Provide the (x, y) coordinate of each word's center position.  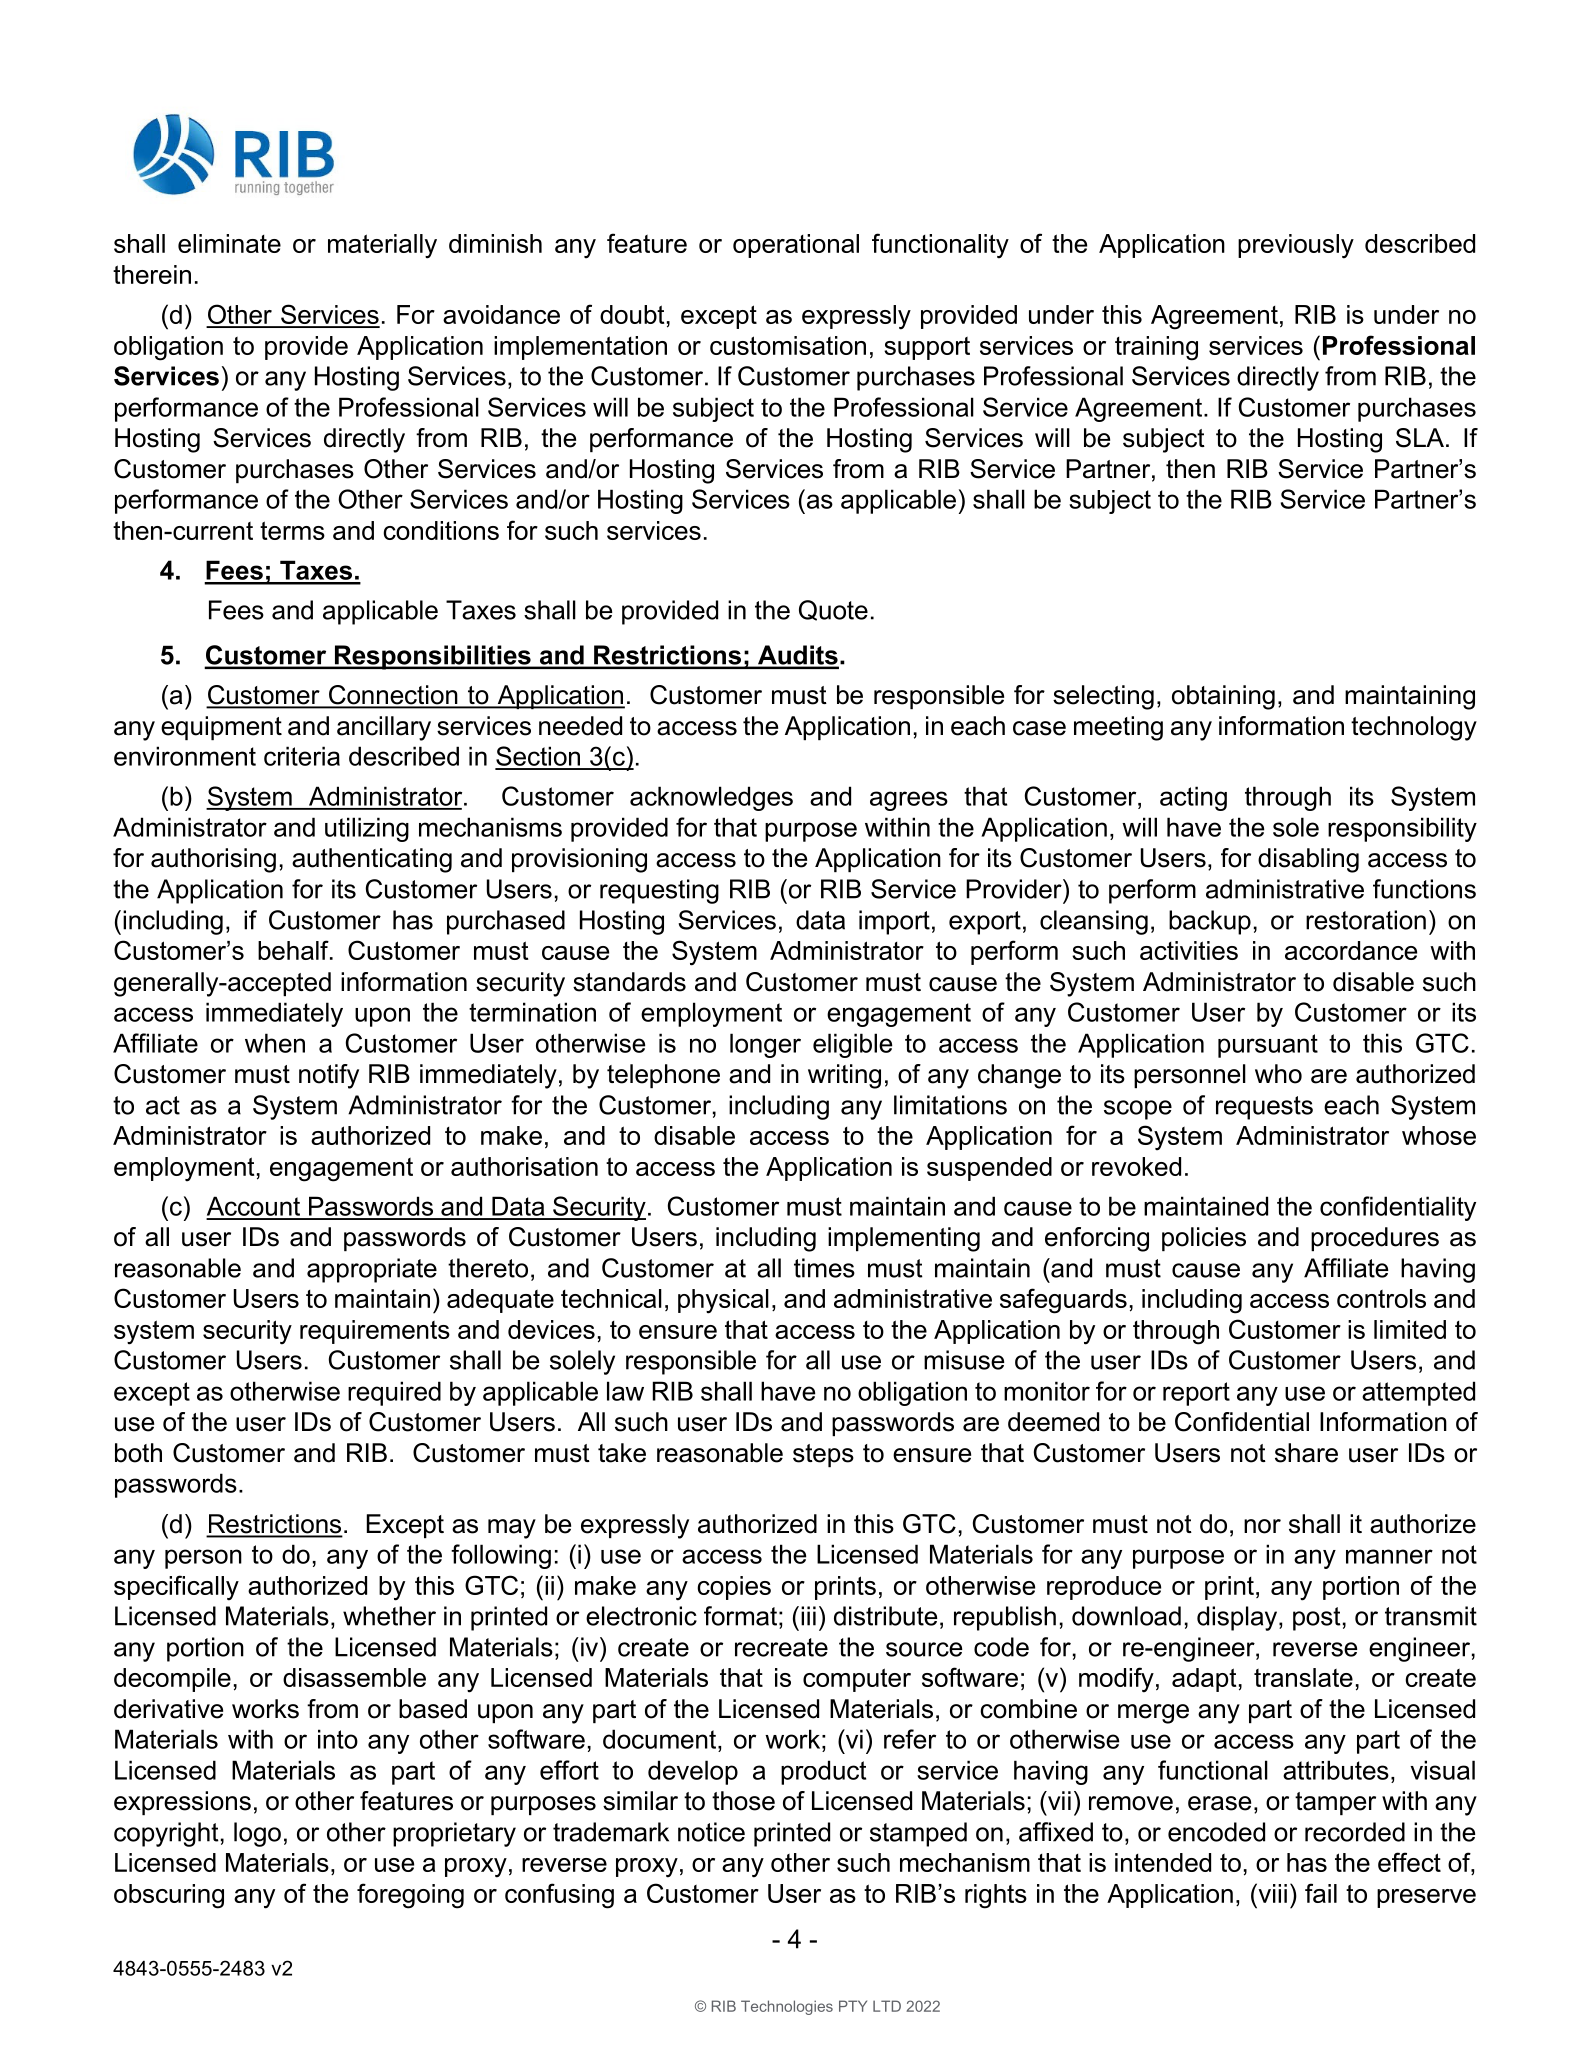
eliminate (229, 243)
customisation (788, 345)
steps (823, 1455)
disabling (1308, 860)
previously (1296, 246)
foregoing (410, 1896)
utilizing (367, 829)
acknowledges (711, 798)
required (394, 1393)
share (1306, 1453)
